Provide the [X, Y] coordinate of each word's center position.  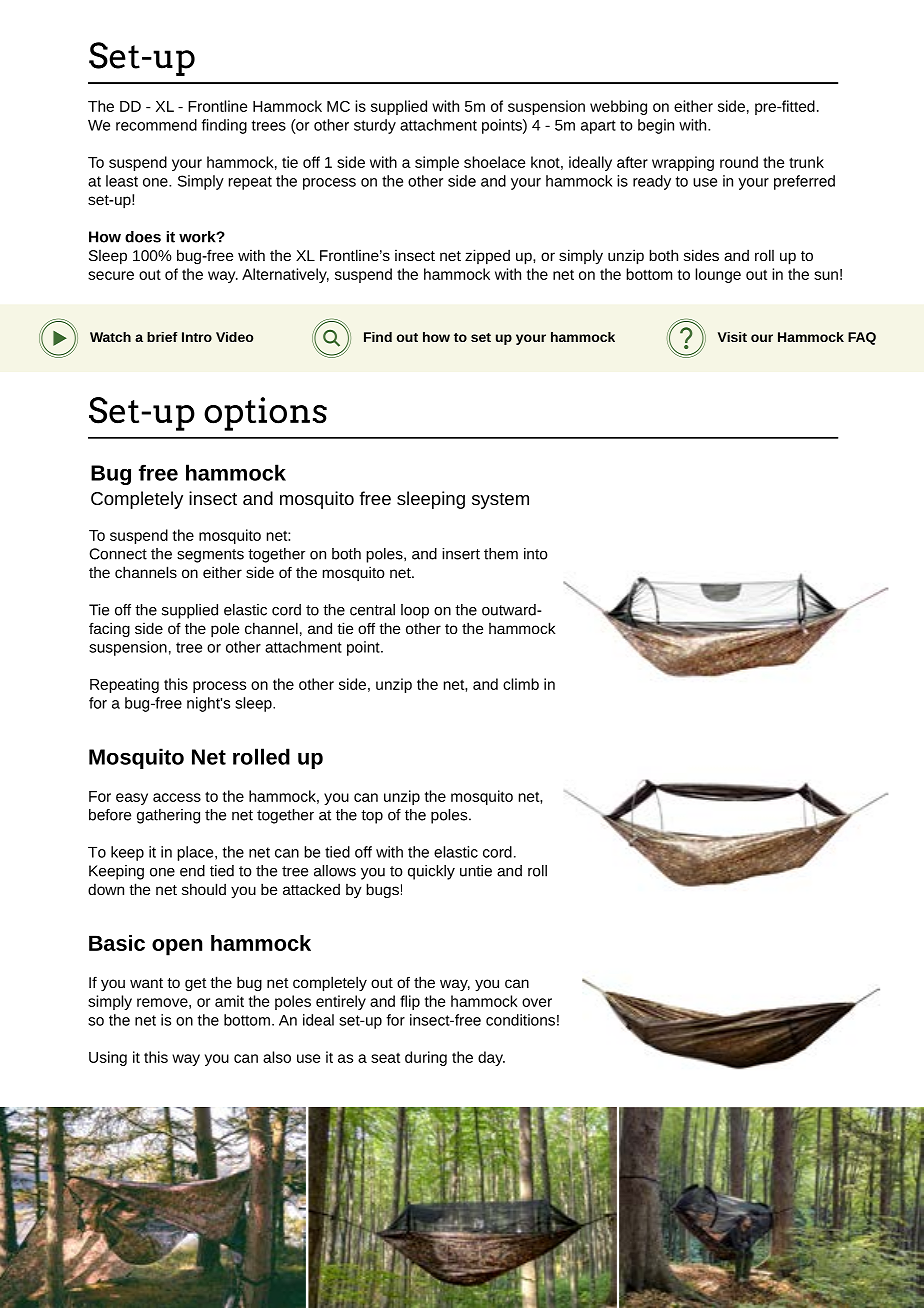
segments [210, 556]
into [536, 554]
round [739, 162]
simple [437, 163]
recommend [156, 125]
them [501, 554]
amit [229, 1001]
